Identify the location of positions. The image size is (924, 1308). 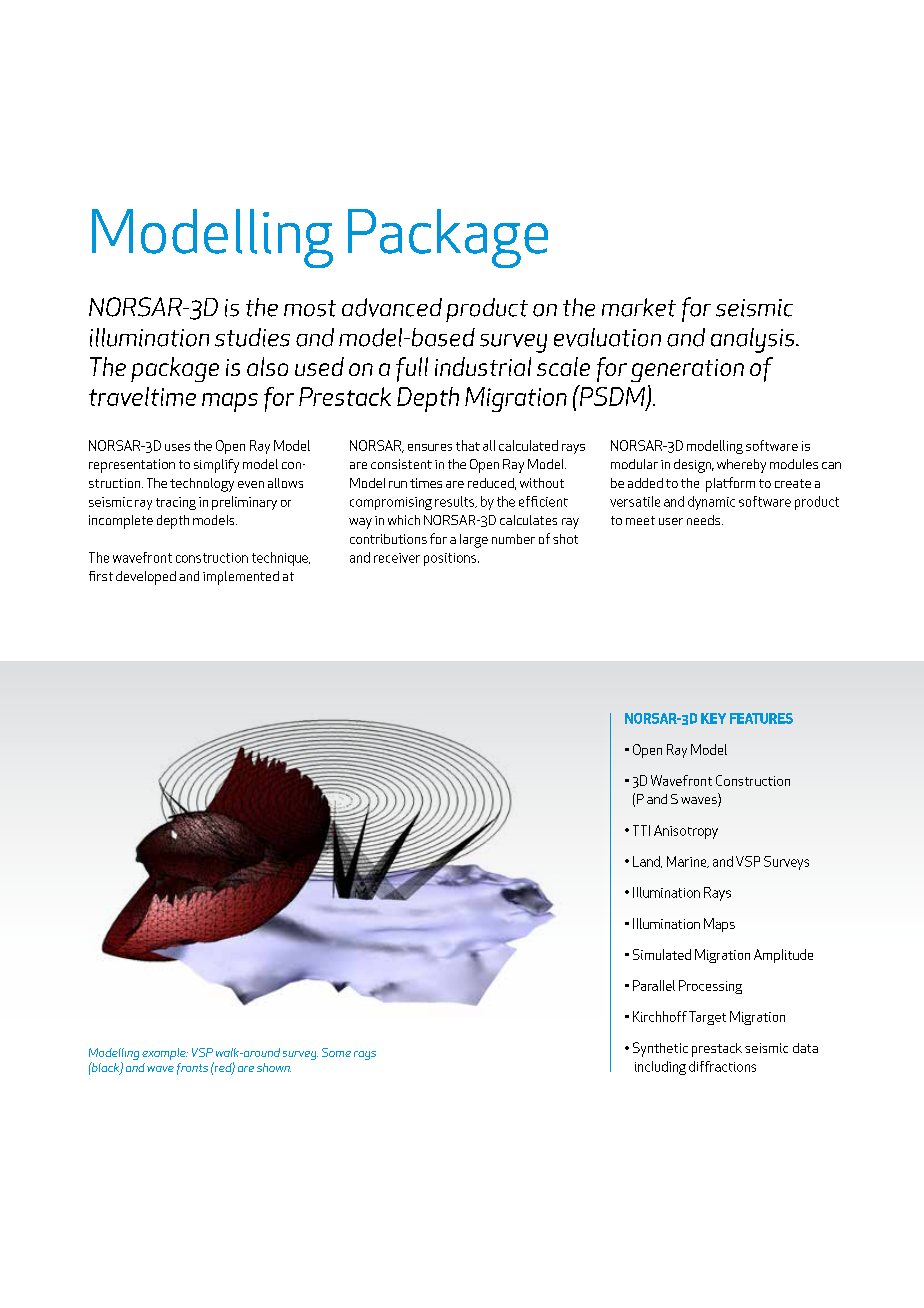
(451, 559).
